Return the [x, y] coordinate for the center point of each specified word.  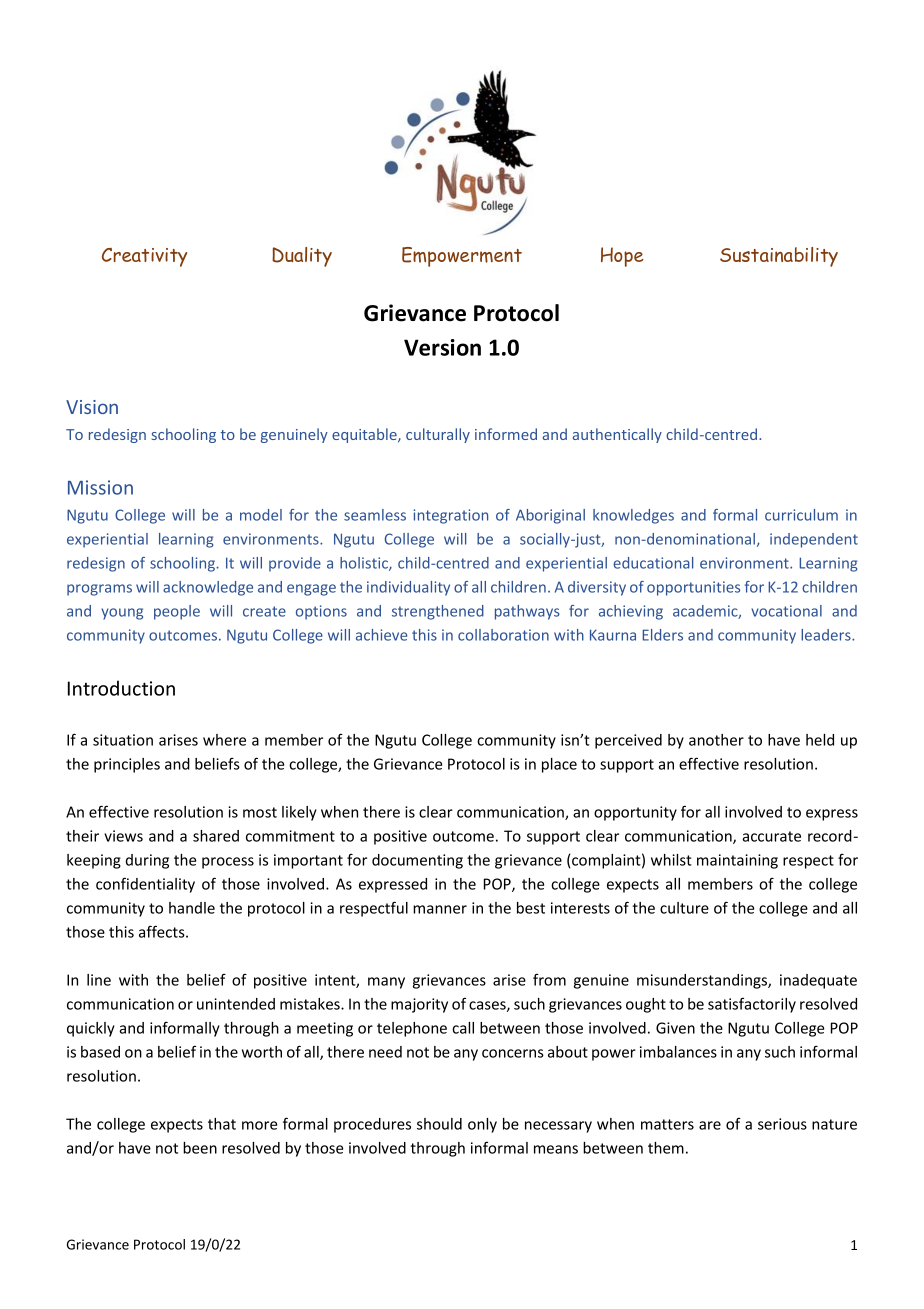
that [222, 1124]
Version [442, 347]
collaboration [503, 635]
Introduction [121, 688]
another [716, 740]
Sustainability [779, 257]
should [439, 1124]
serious [782, 1124]
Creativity [144, 257]
